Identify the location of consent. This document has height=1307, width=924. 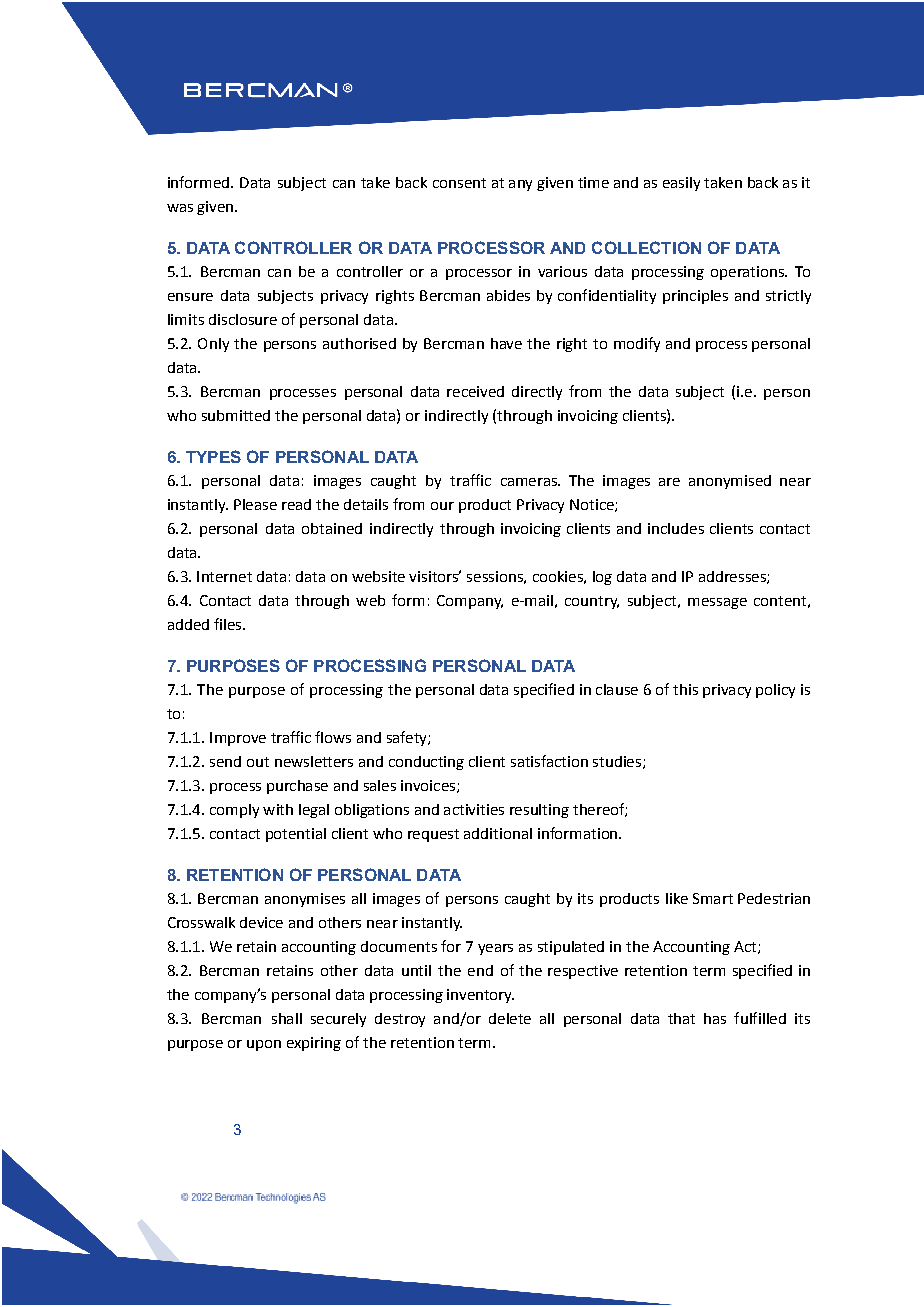
(459, 183).
